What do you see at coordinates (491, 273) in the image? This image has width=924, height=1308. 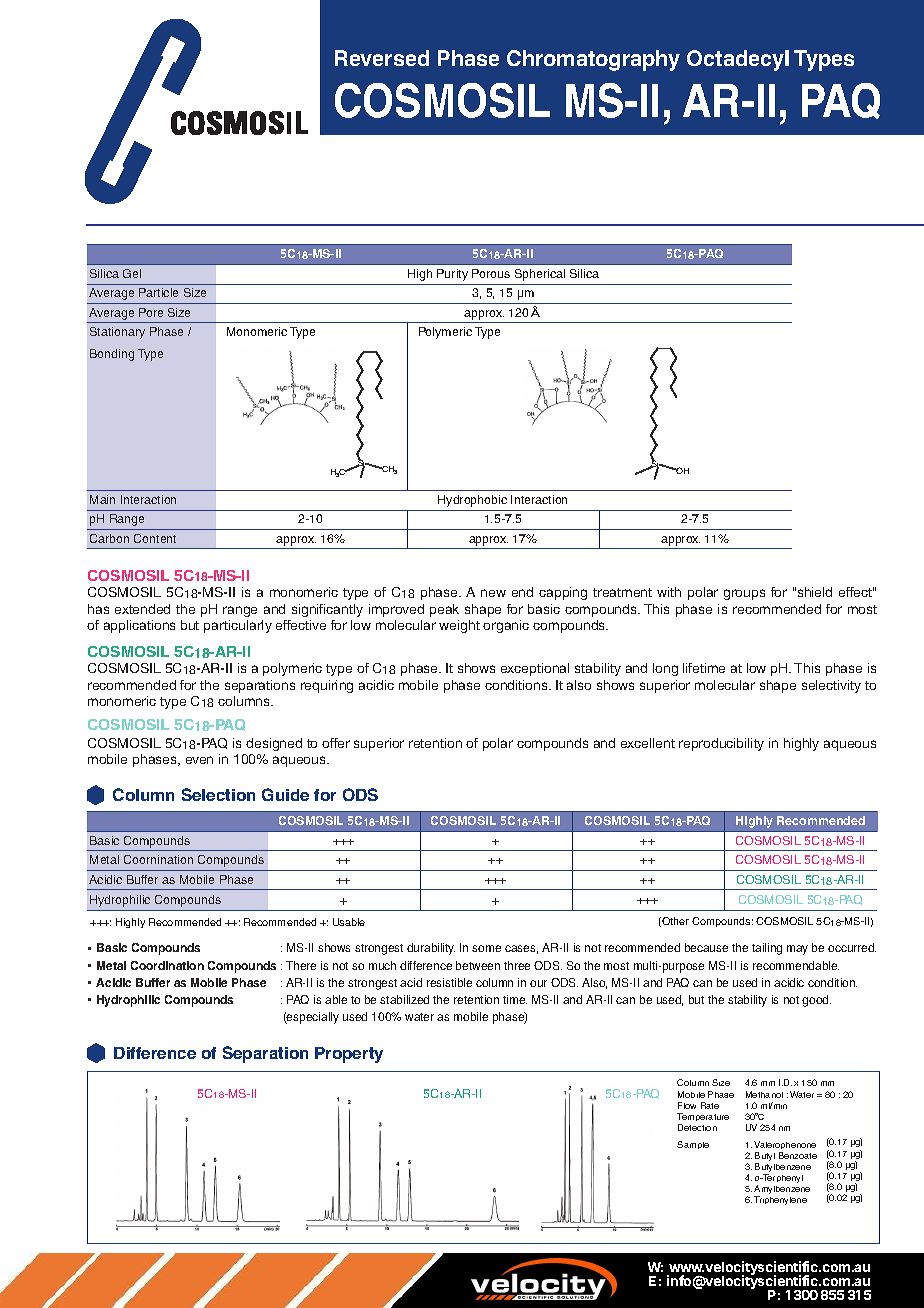 I see `Porous` at bounding box center [491, 273].
